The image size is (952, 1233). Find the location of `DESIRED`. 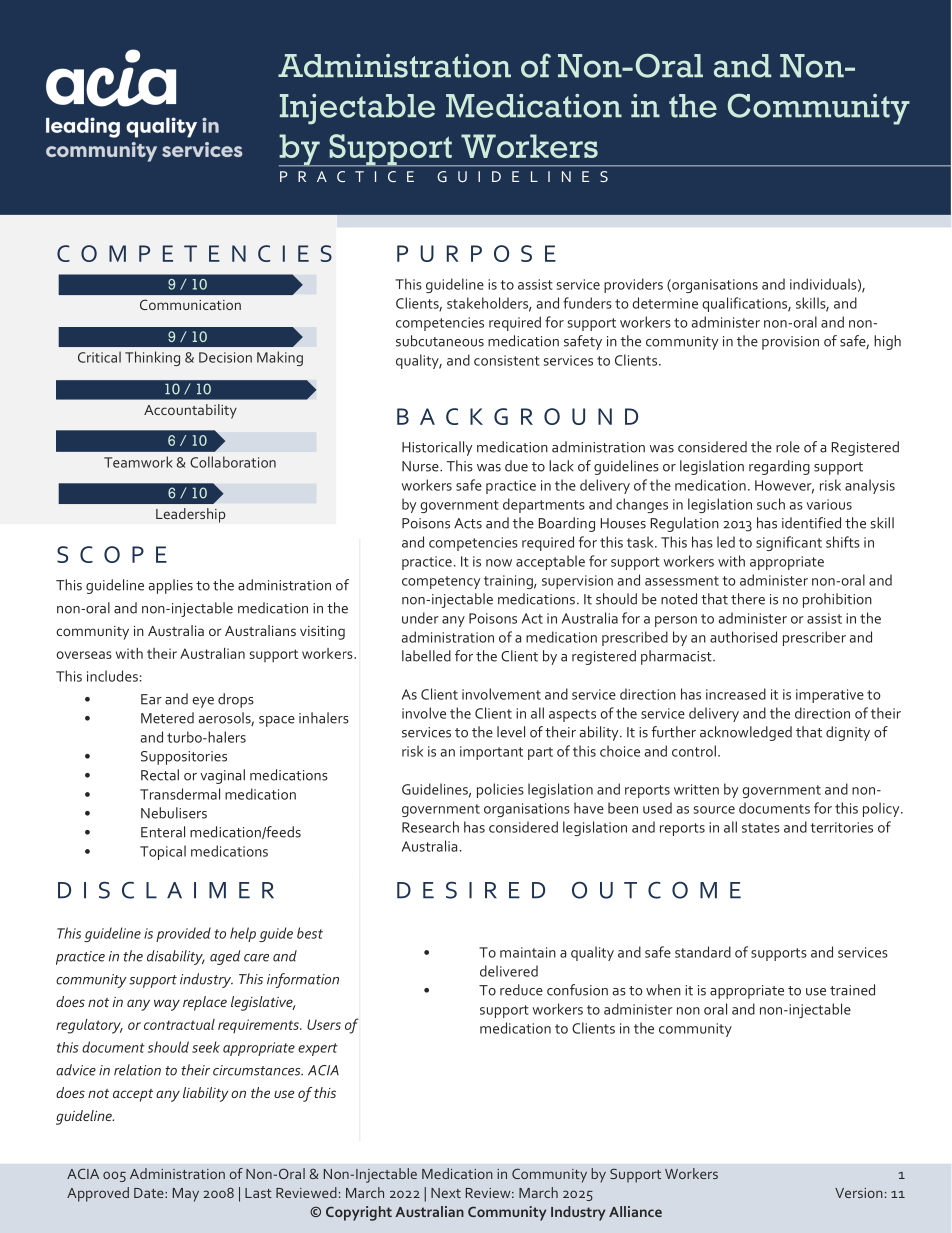

DESIRED is located at coordinates (471, 890).
